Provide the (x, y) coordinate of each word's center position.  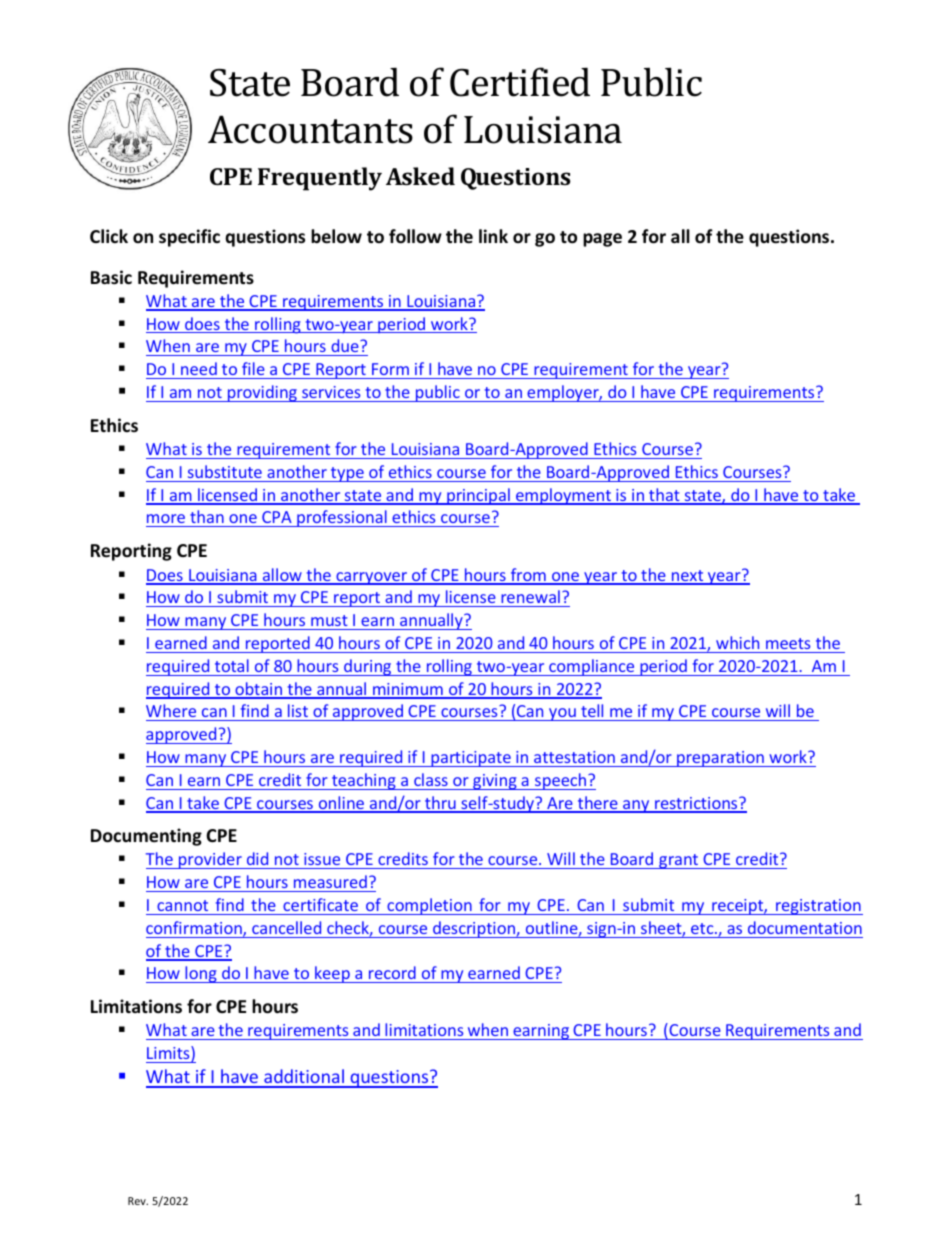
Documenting (146, 837)
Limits (169, 1054)
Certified (520, 82)
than (207, 518)
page (602, 240)
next (688, 577)
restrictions (696, 804)
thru (440, 804)
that (664, 496)
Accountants (310, 129)
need (199, 368)
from (528, 576)
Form (390, 369)
